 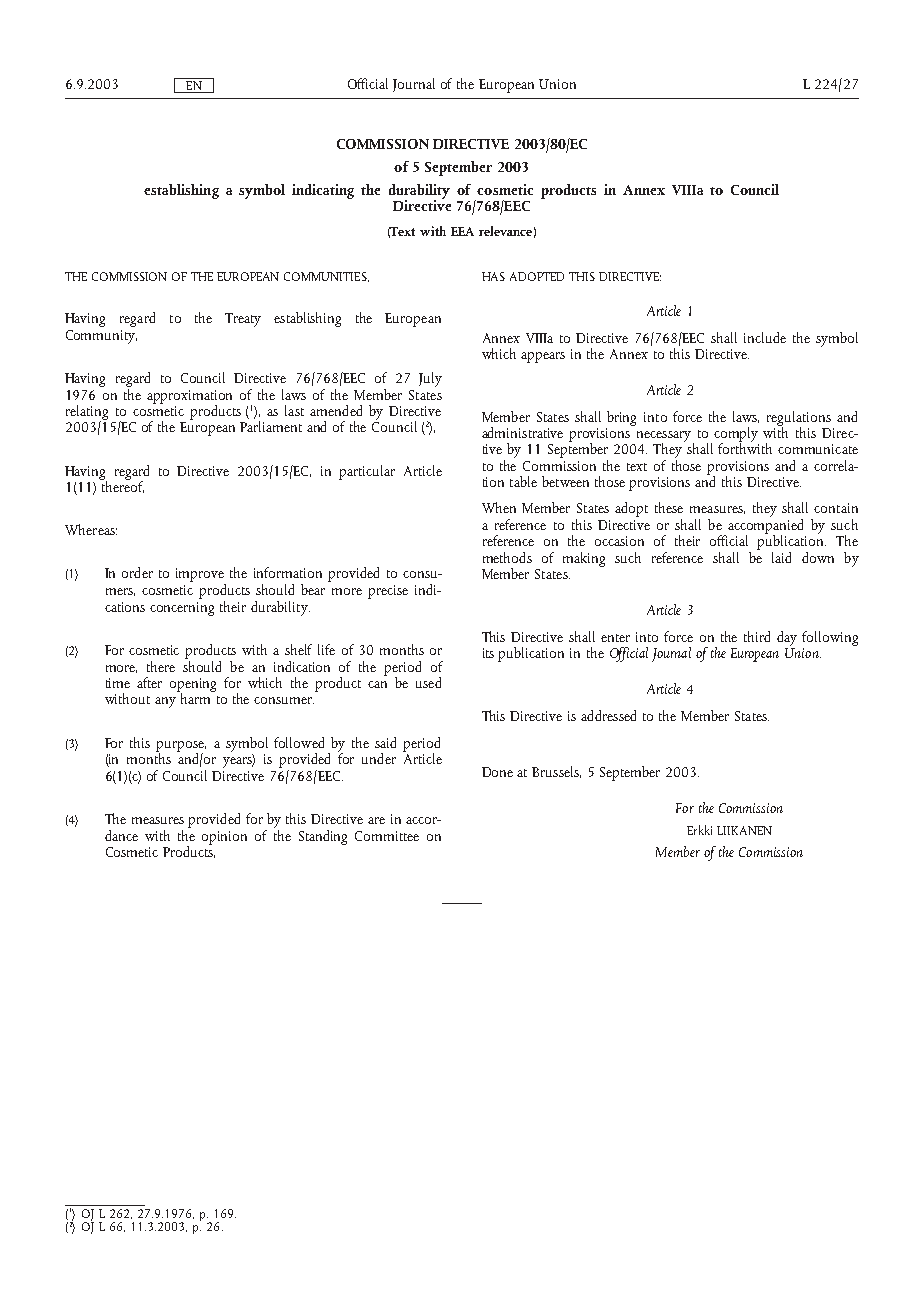 What do you see at coordinates (462, 231) in the screenshot?
I see `EEA` at bounding box center [462, 231].
